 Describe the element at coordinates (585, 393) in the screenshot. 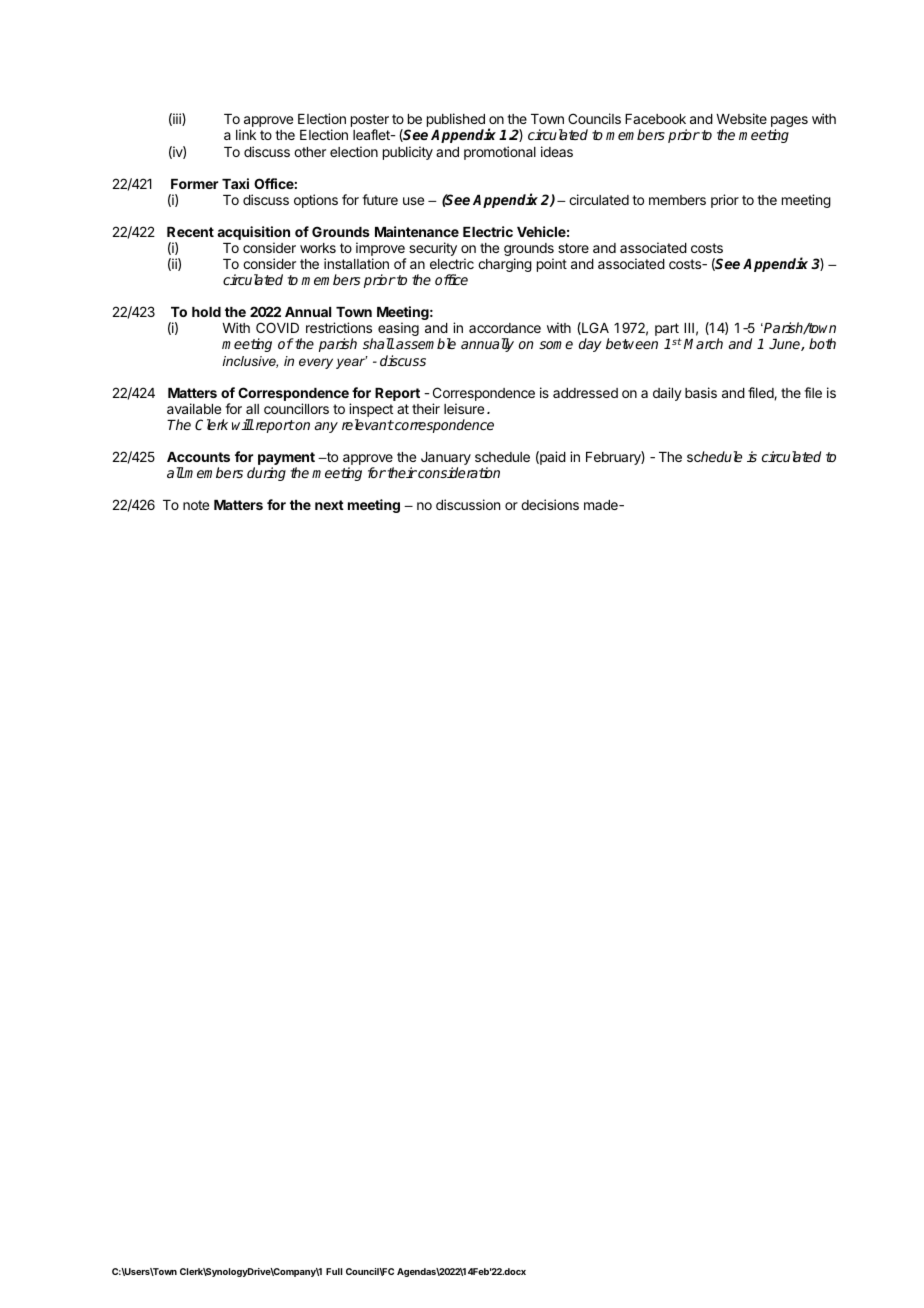

I see `addressed` at that location.
